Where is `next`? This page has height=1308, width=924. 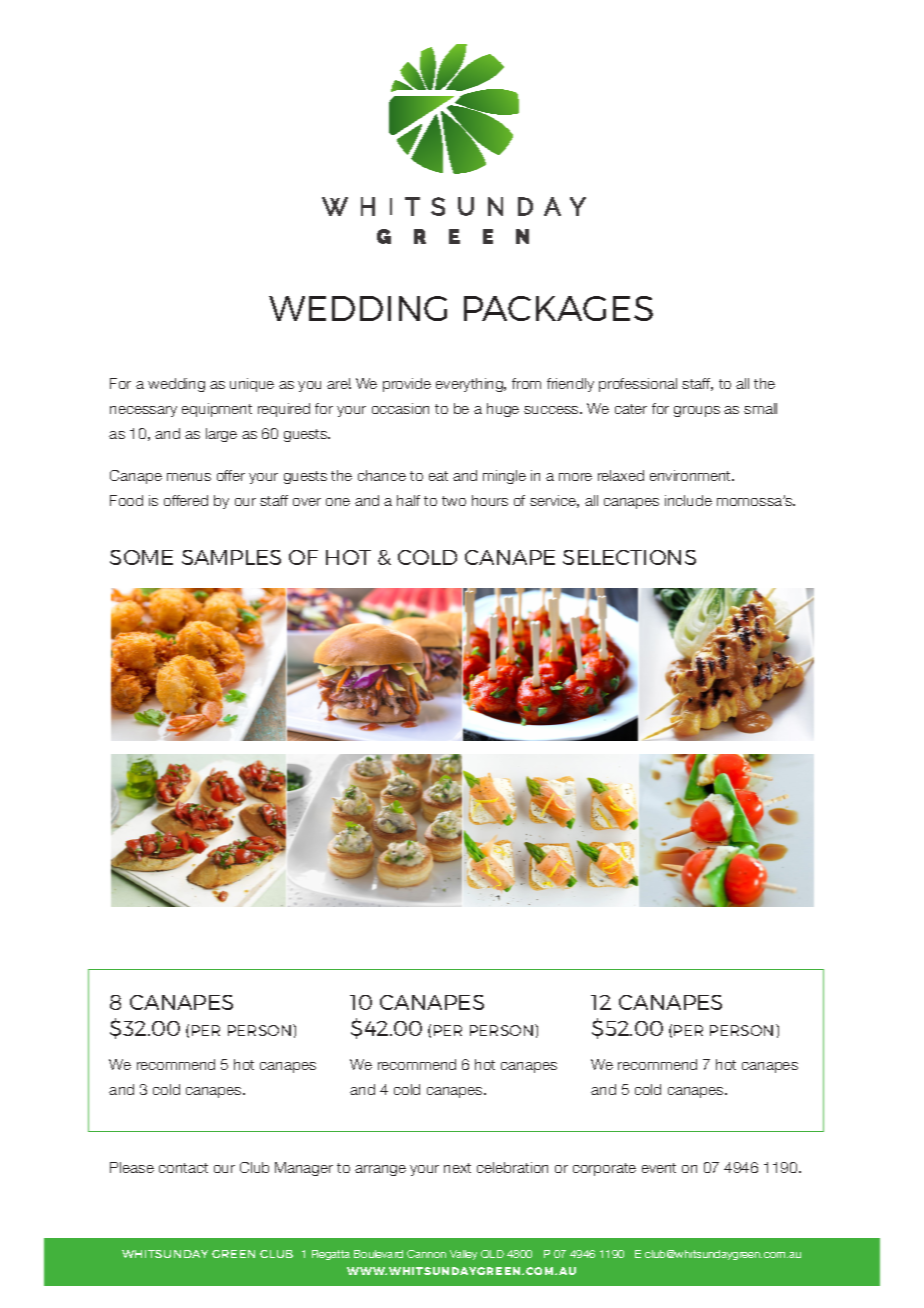
next is located at coordinates (457, 1168).
